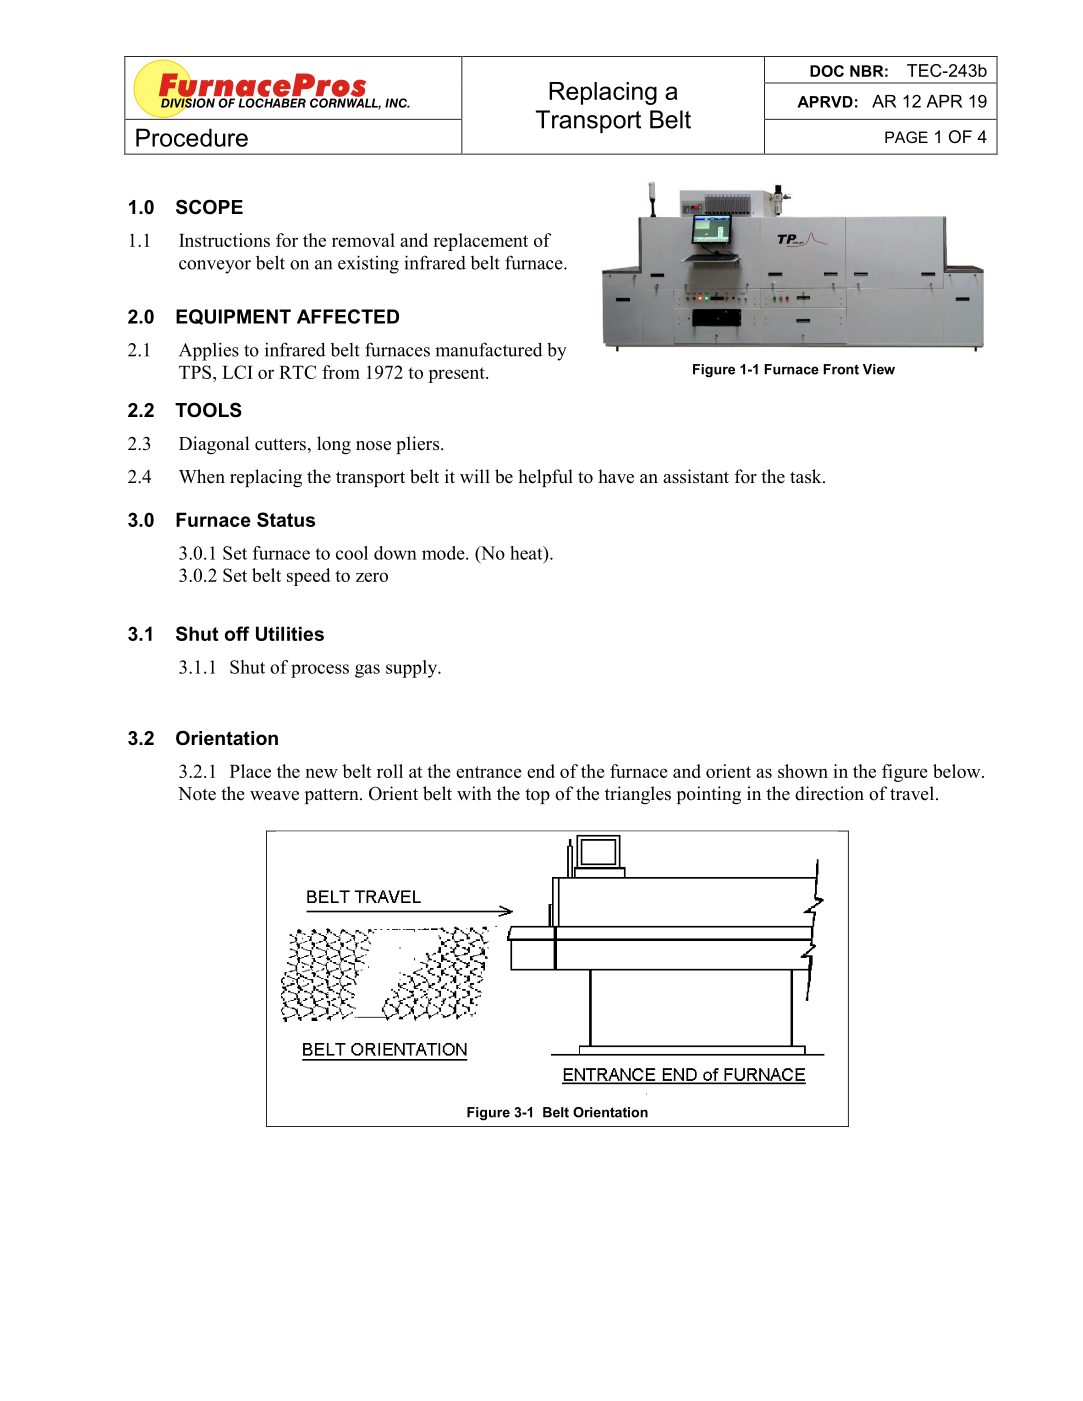 This screenshot has height=1401, width=1083. What do you see at coordinates (233, 317) in the screenshot?
I see `EQUIPMENT` at bounding box center [233, 317].
